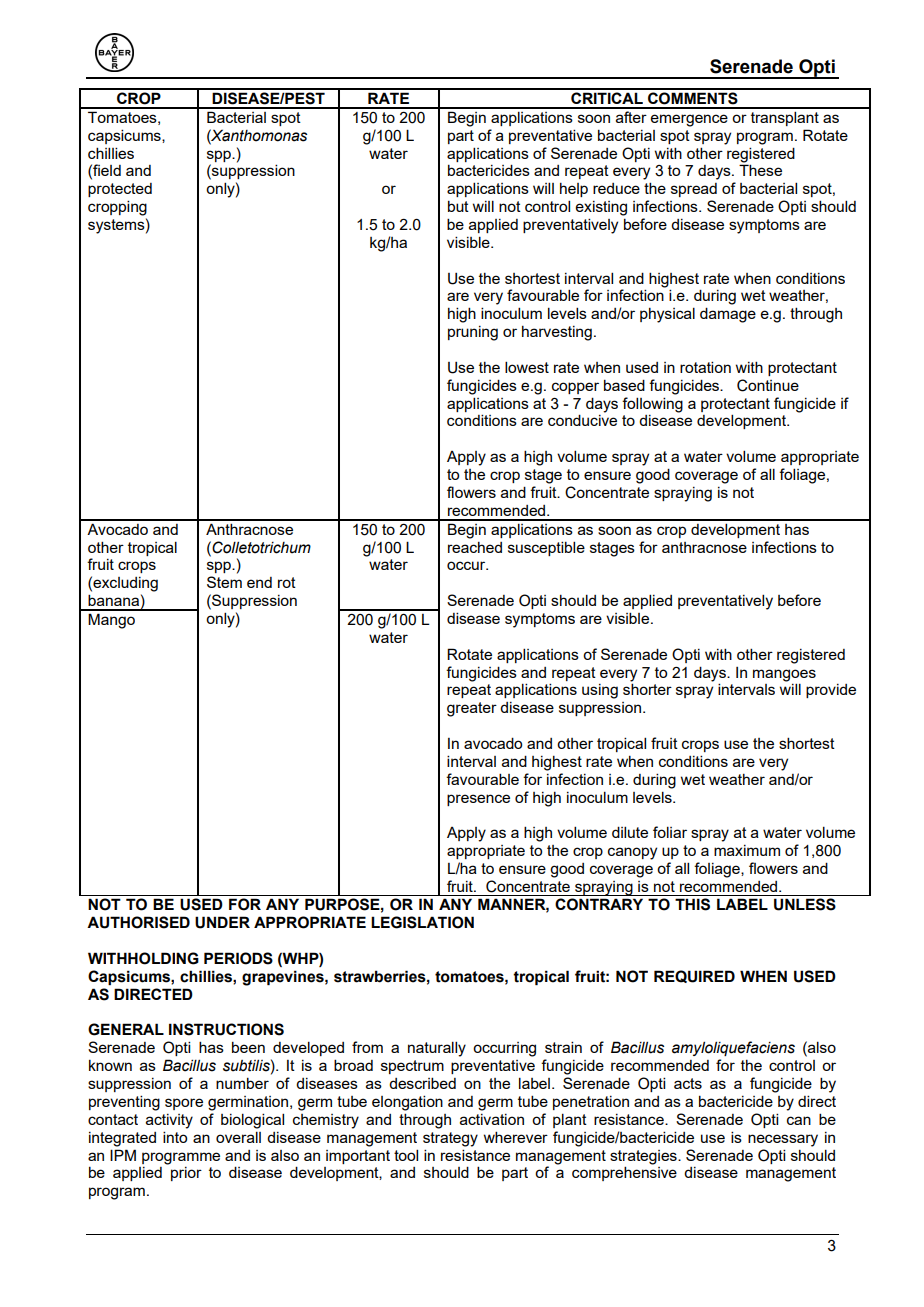  I want to click on pruning, so click(473, 333).
